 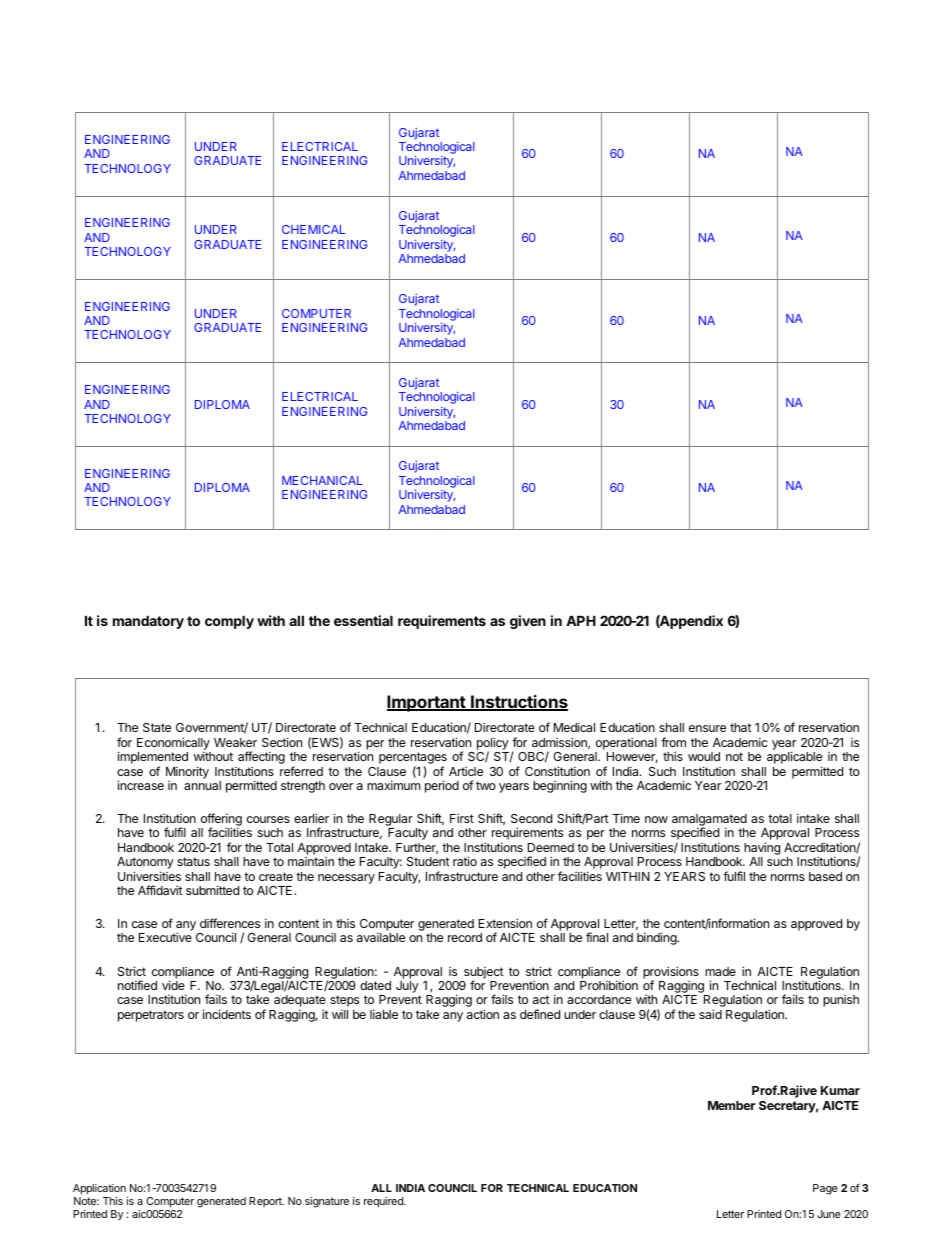 I want to click on policy, so click(x=493, y=744).
